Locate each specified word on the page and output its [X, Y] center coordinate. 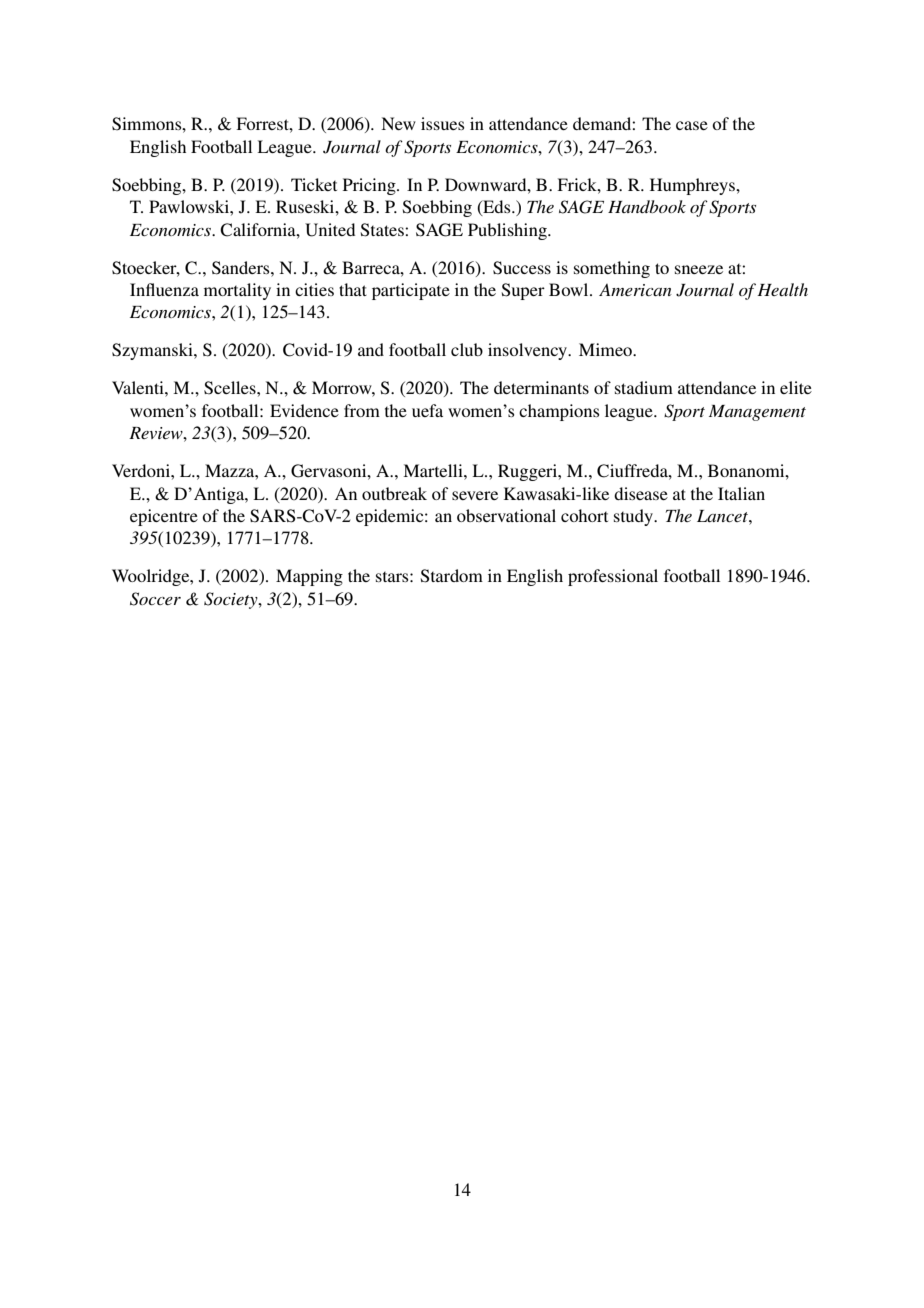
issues [443, 123]
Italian [741, 493]
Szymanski [153, 351]
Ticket [314, 184]
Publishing [508, 231]
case [692, 125]
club [467, 349]
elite [796, 387]
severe [475, 495]
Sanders [242, 268]
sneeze [699, 269]
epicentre [164, 517]
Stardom [452, 576]
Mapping [309, 577]
